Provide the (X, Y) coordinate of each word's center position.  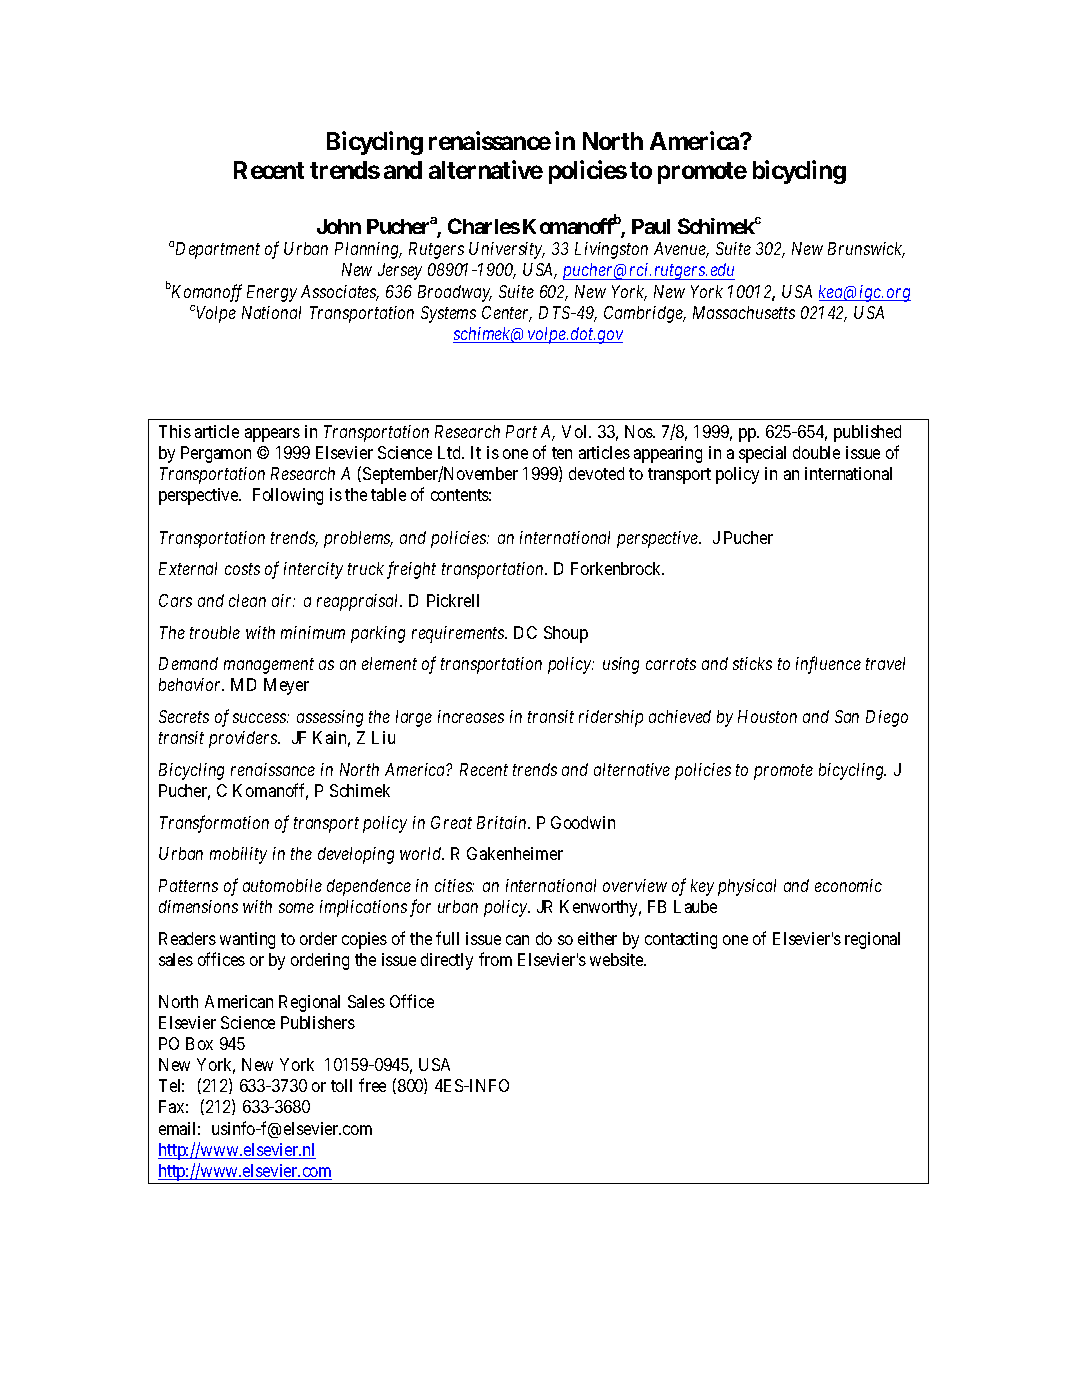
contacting (681, 940)
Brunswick (866, 250)
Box (199, 1043)
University (507, 250)
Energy (272, 293)
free (372, 1085)
